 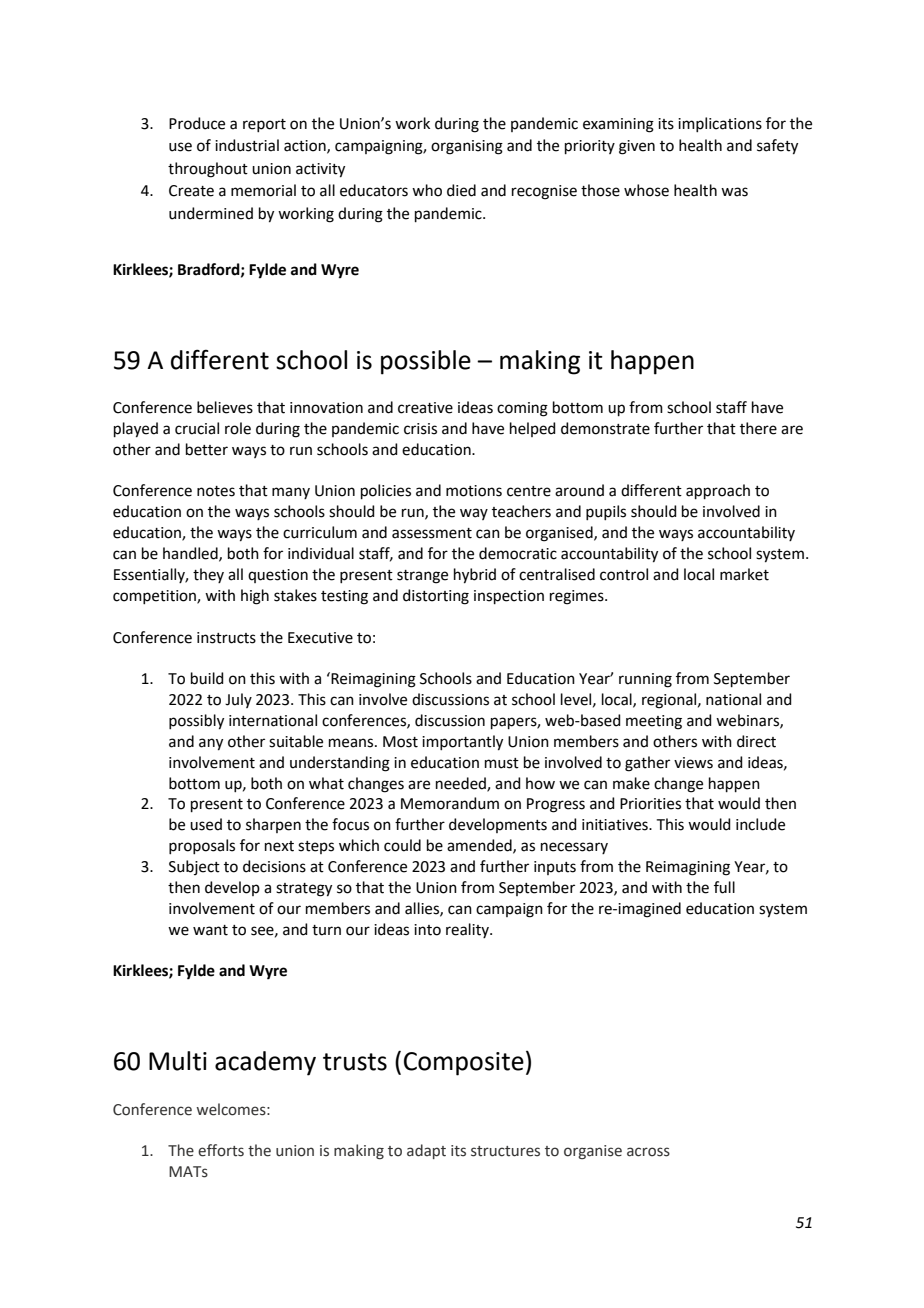 I want to click on motions, so click(x=474, y=491).
